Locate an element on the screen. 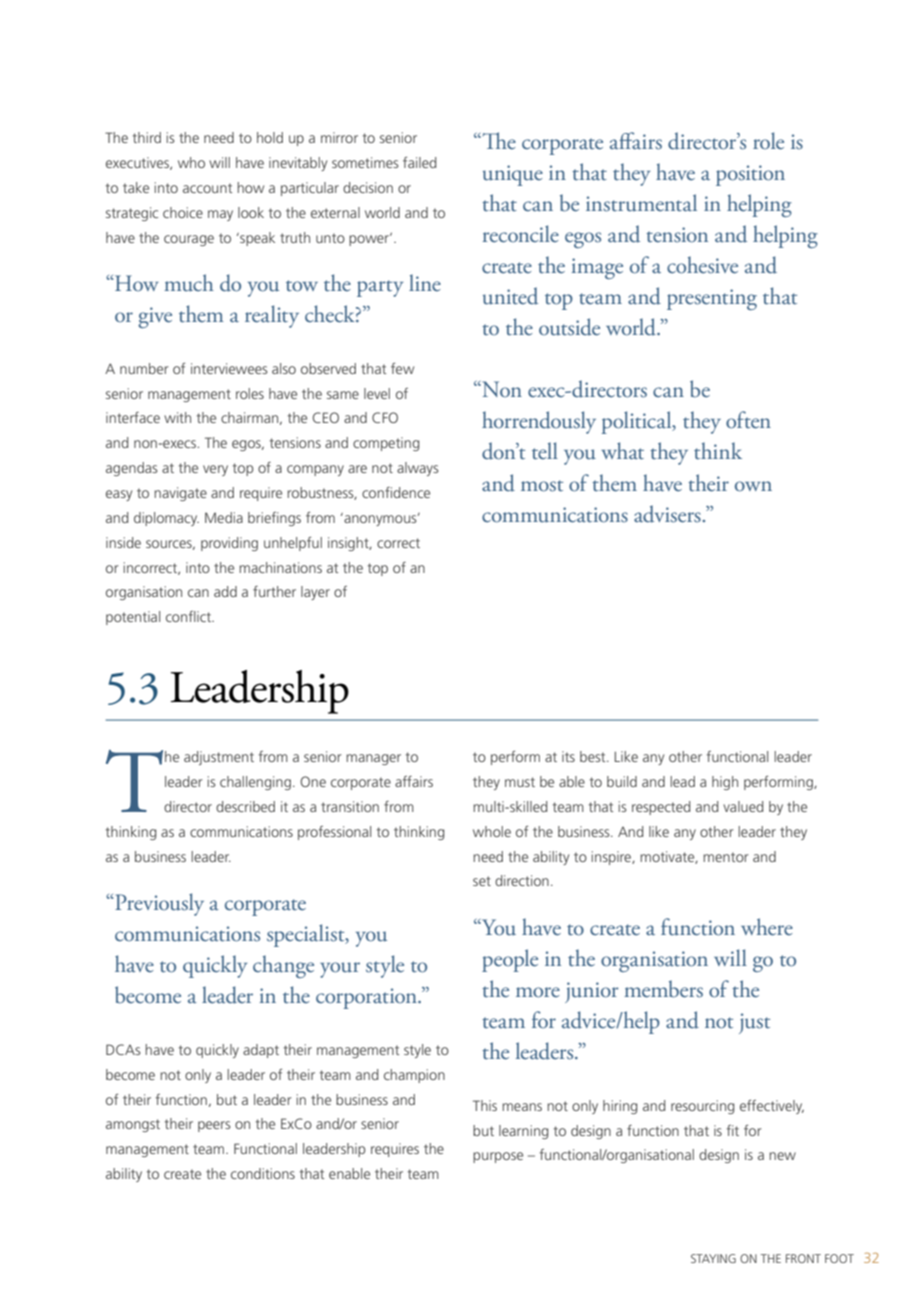 The image size is (924, 1308). conditions is located at coordinates (263, 1173).
